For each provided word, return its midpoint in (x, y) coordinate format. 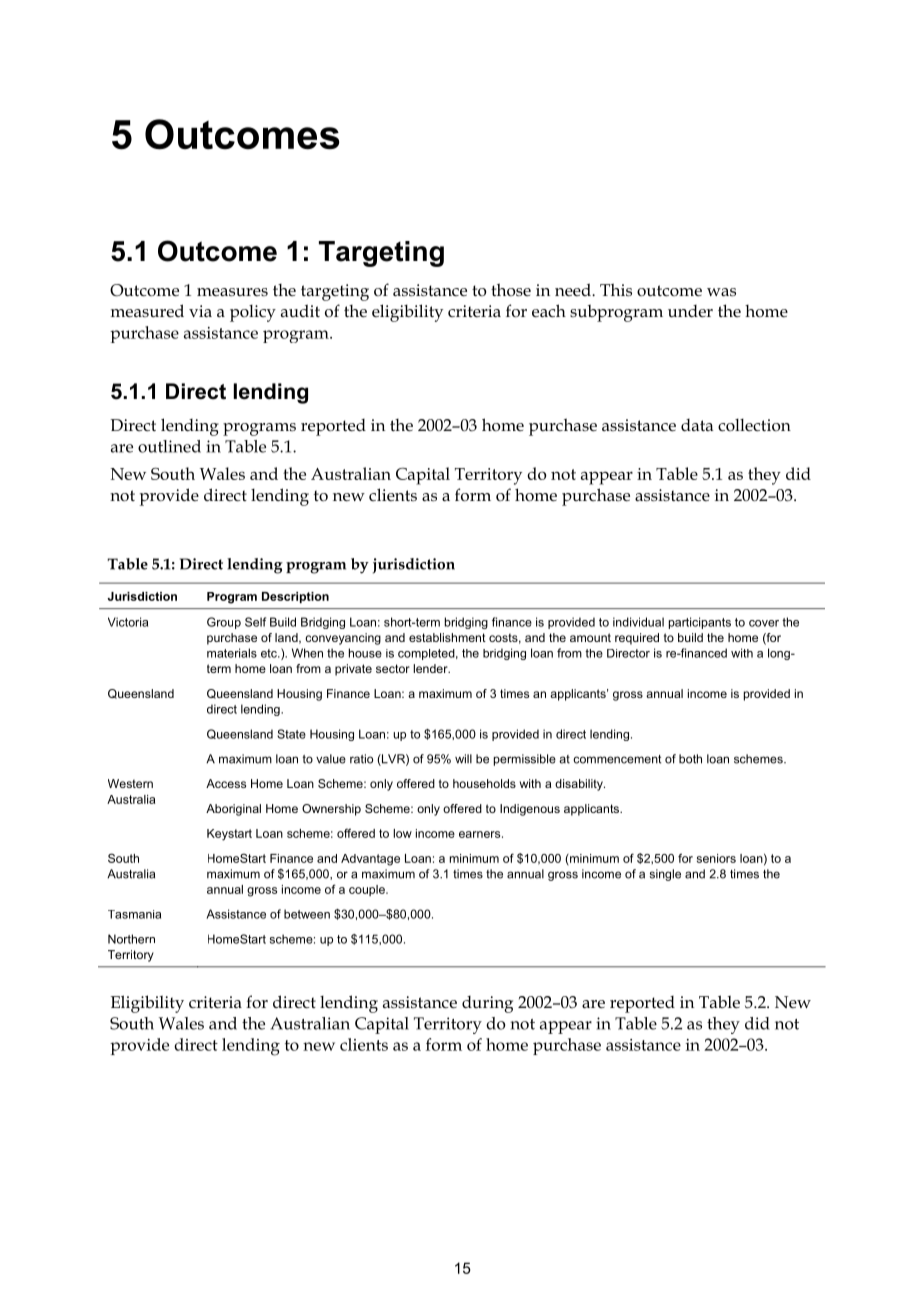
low (402, 833)
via (200, 311)
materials (232, 653)
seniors (716, 858)
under (690, 311)
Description (295, 597)
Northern (131, 939)
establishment (447, 637)
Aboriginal (233, 810)
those (511, 289)
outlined (169, 446)
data (697, 425)
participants (700, 623)
